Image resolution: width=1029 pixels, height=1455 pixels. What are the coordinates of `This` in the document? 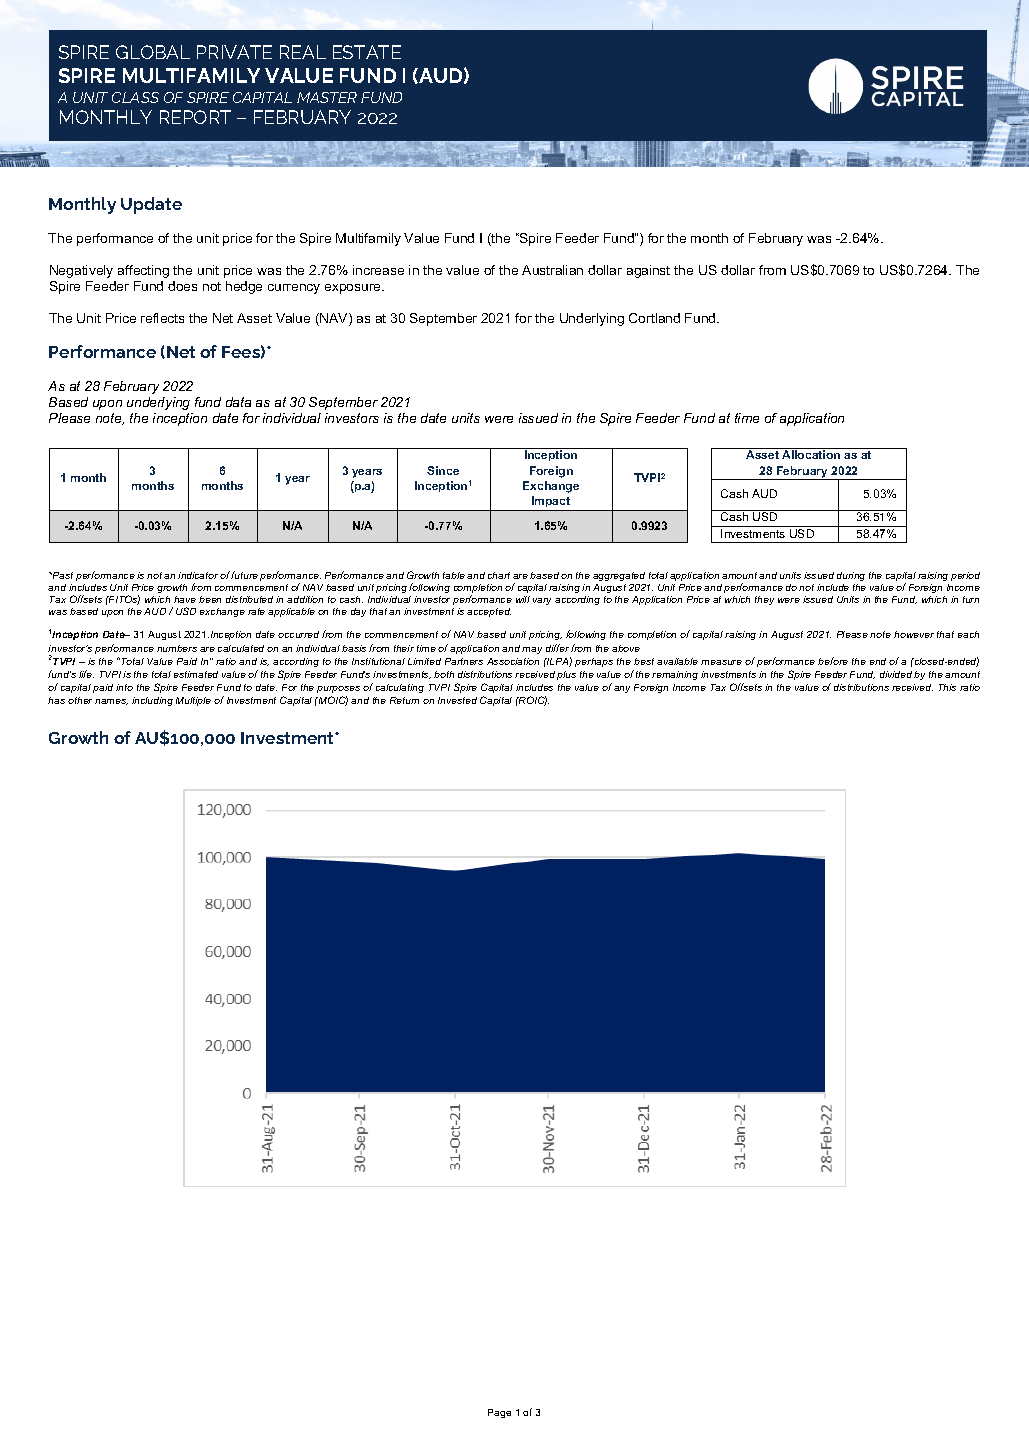 It's located at (947, 687).
